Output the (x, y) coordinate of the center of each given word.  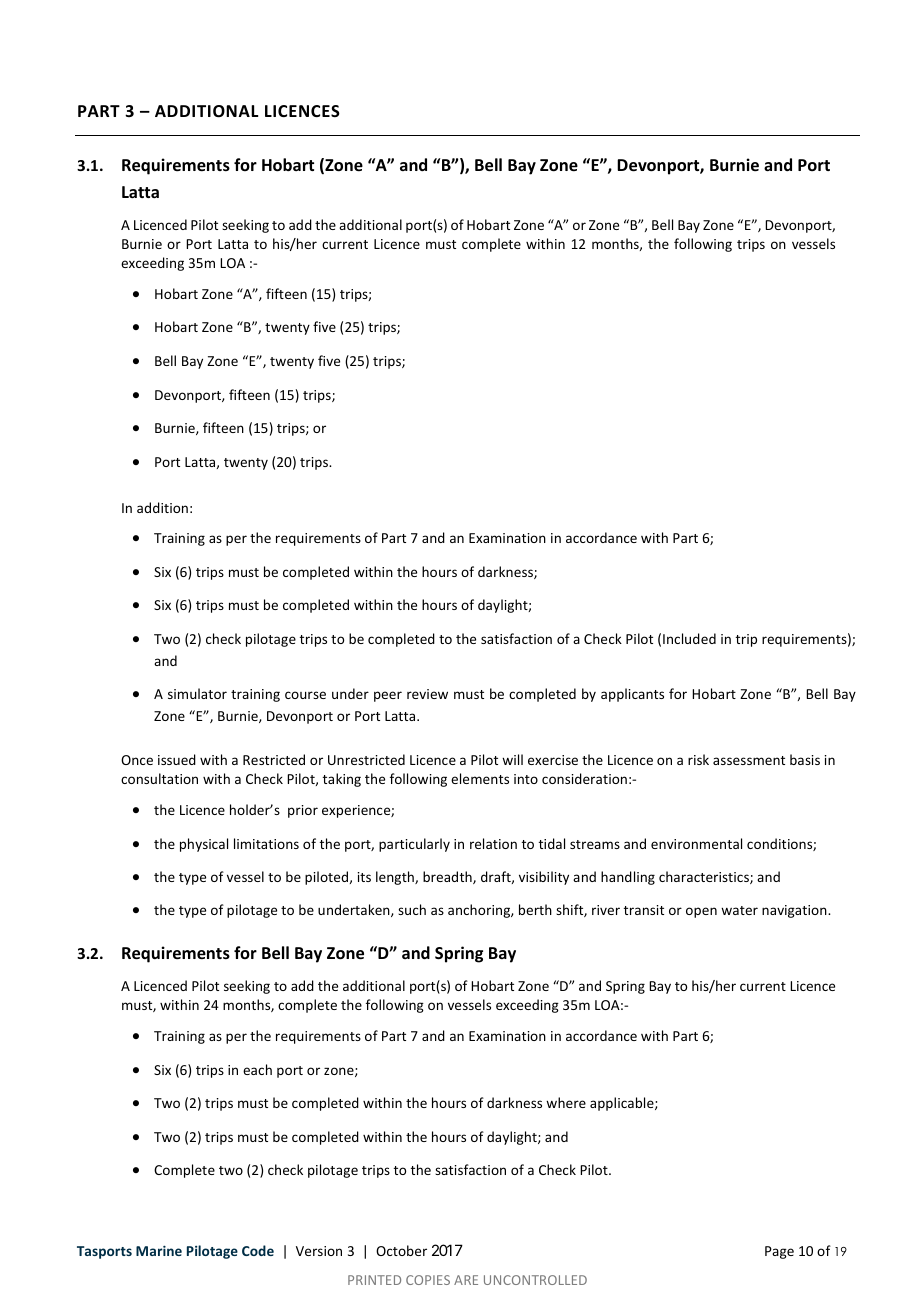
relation (493, 843)
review (427, 694)
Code (258, 1250)
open (701, 912)
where (566, 1102)
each (257, 1069)
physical (204, 845)
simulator (197, 693)
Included (689, 638)
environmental (696, 843)
